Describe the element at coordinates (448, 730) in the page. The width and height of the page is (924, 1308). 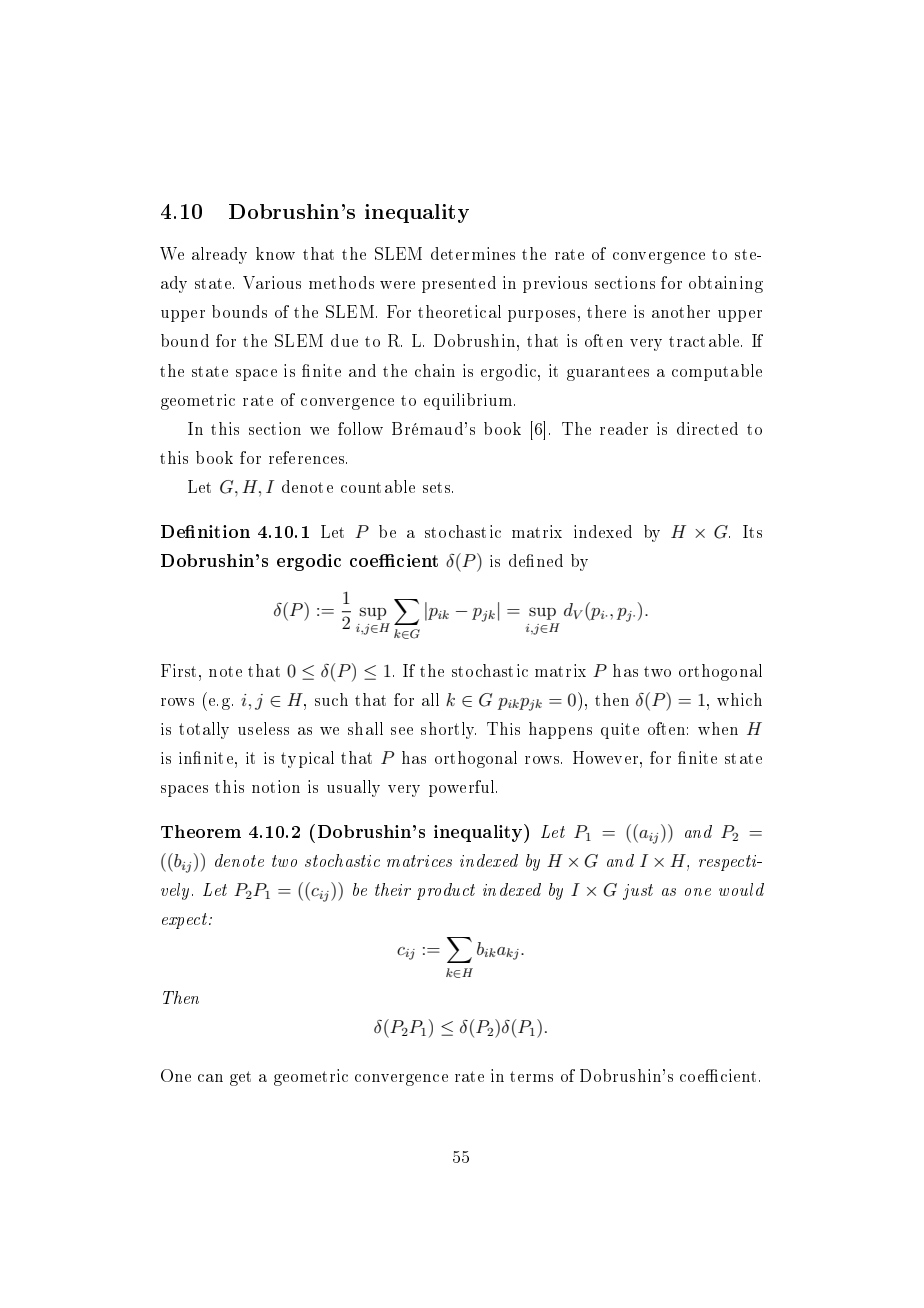
I see `shortly` at that location.
